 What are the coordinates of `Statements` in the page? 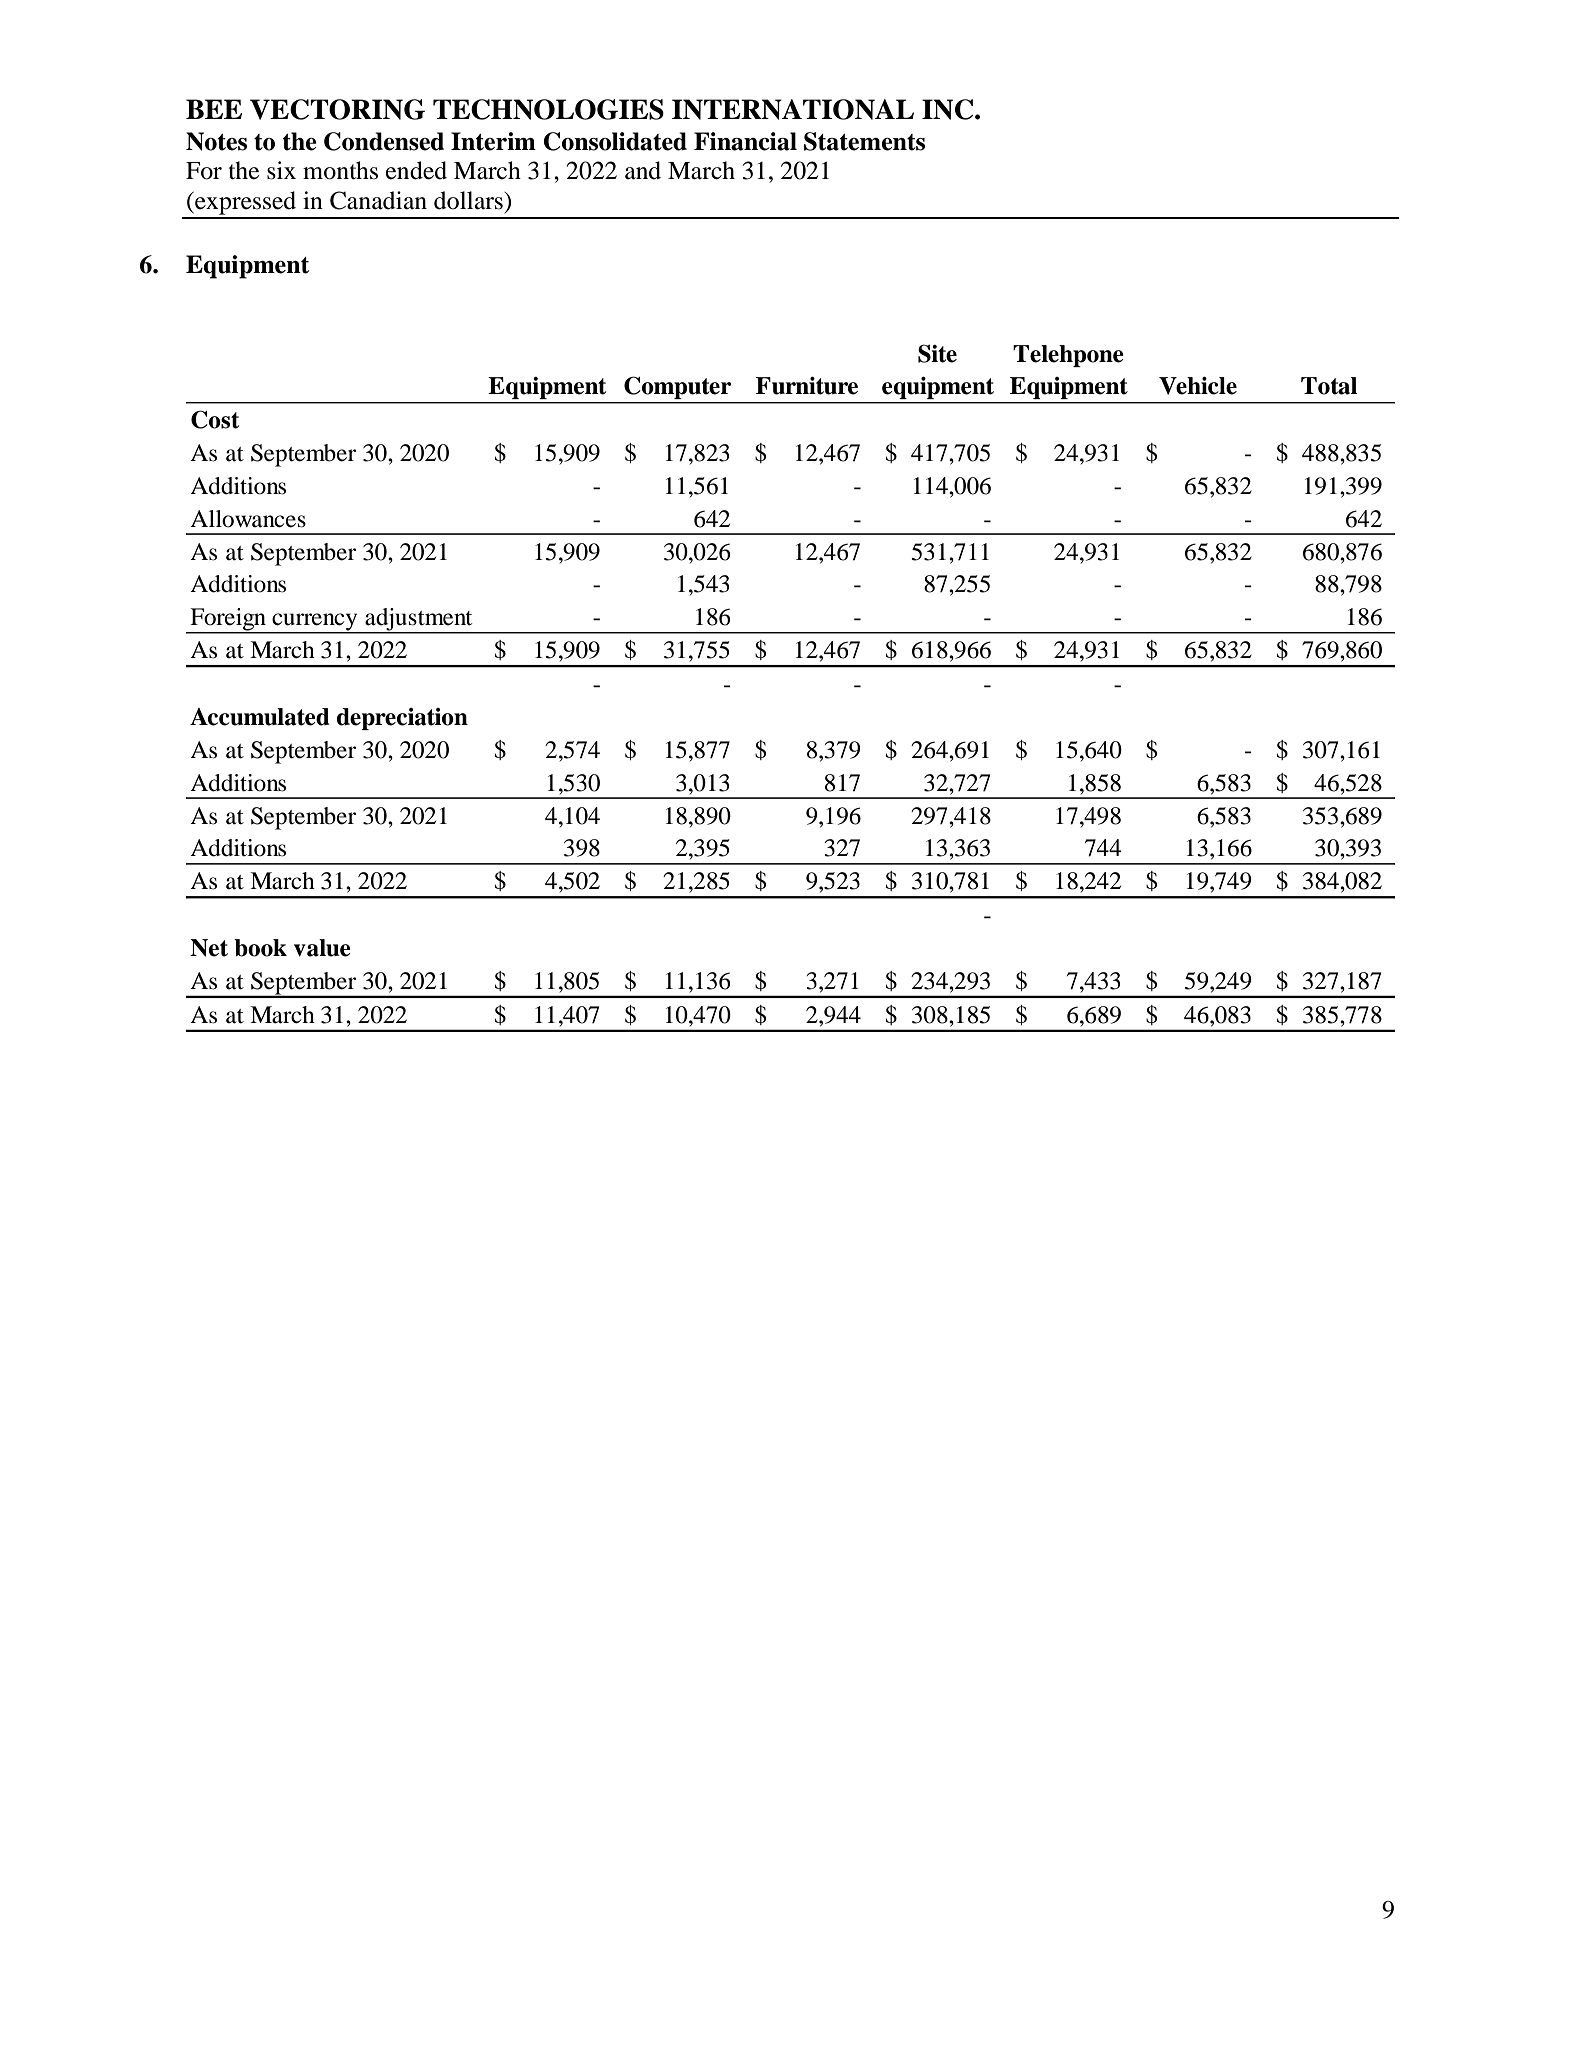 It's located at (864, 141).
